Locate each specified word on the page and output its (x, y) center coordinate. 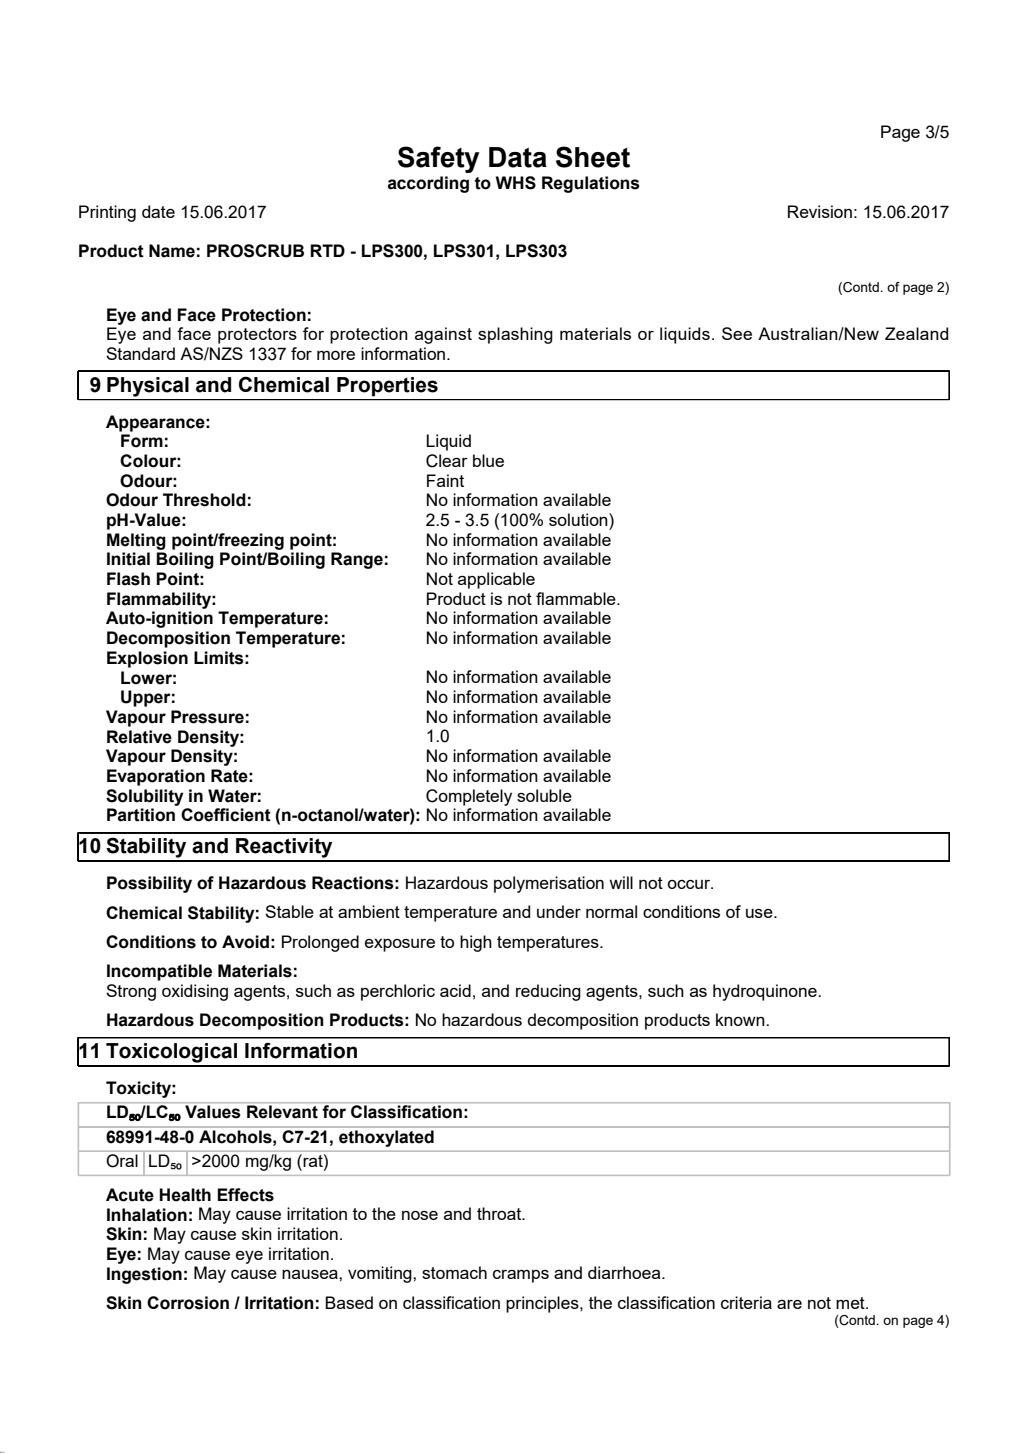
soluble (544, 795)
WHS (516, 183)
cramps (521, 1276)
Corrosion (188, 1303)
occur (690, 884)
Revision (820, 211)
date (158, 211)
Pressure (207, 717)
